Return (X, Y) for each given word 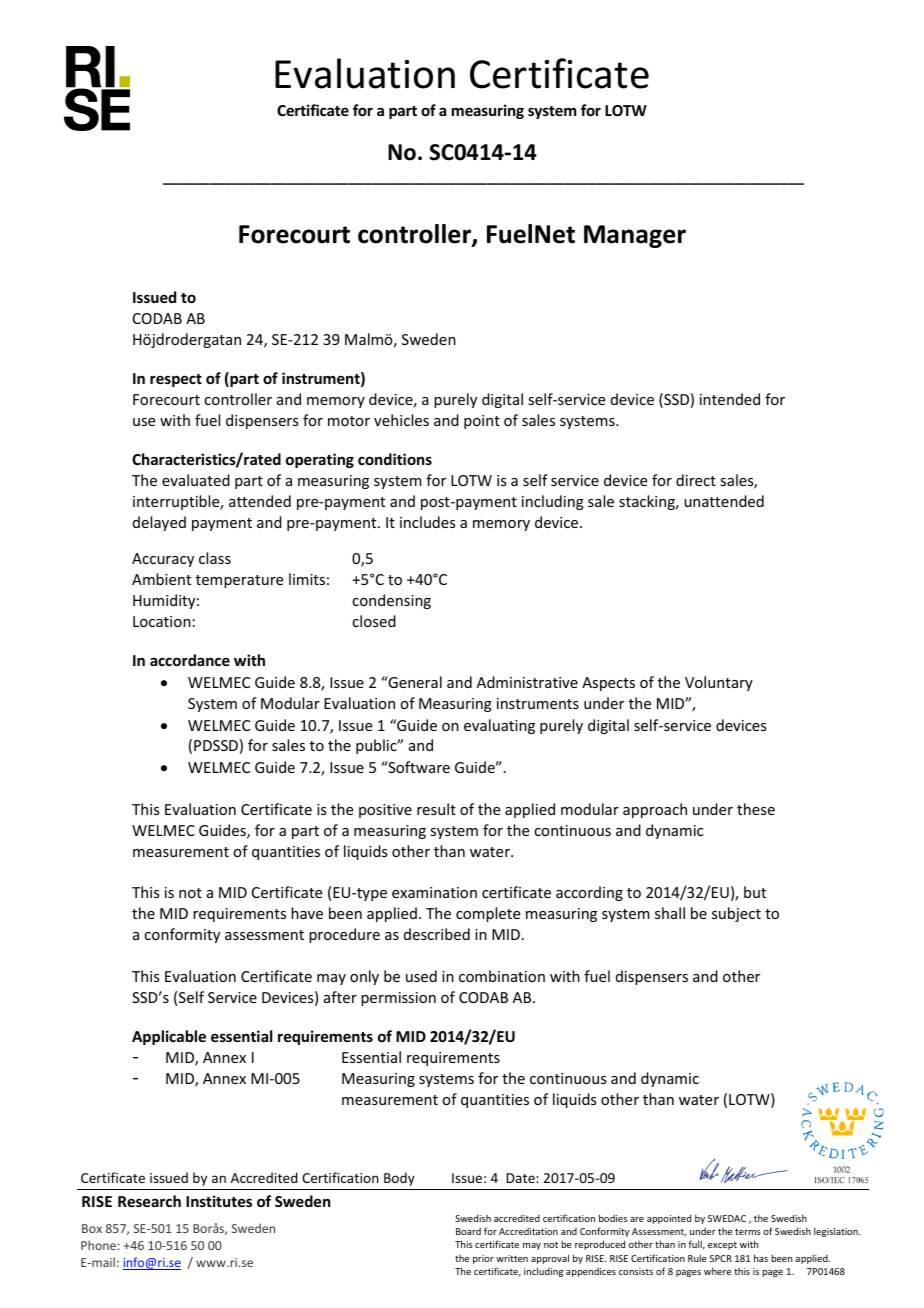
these (756, 809)
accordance (190, 660)
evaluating (499, 726)
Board (468, 1231)
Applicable (169, 1037)
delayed (159, 523)
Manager (635, 236)
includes (427, 522)
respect (176, 380)
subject (736, 914)
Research (149, 1201)
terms (748, 1231)
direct (696, 480)
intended (730, 399)
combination (502, 976)
